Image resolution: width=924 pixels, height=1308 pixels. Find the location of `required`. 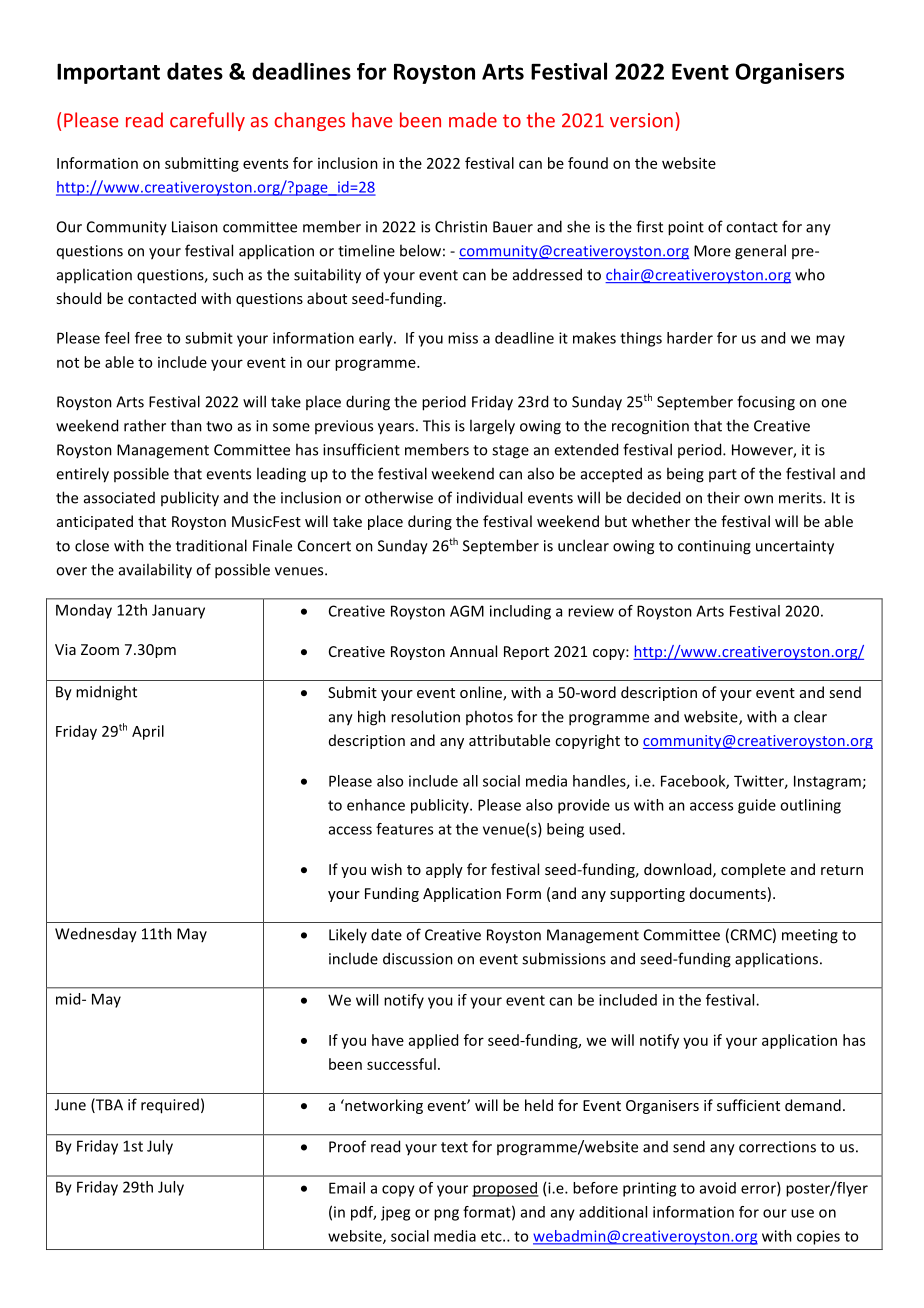

required is located at coordinates (170, 1106).
